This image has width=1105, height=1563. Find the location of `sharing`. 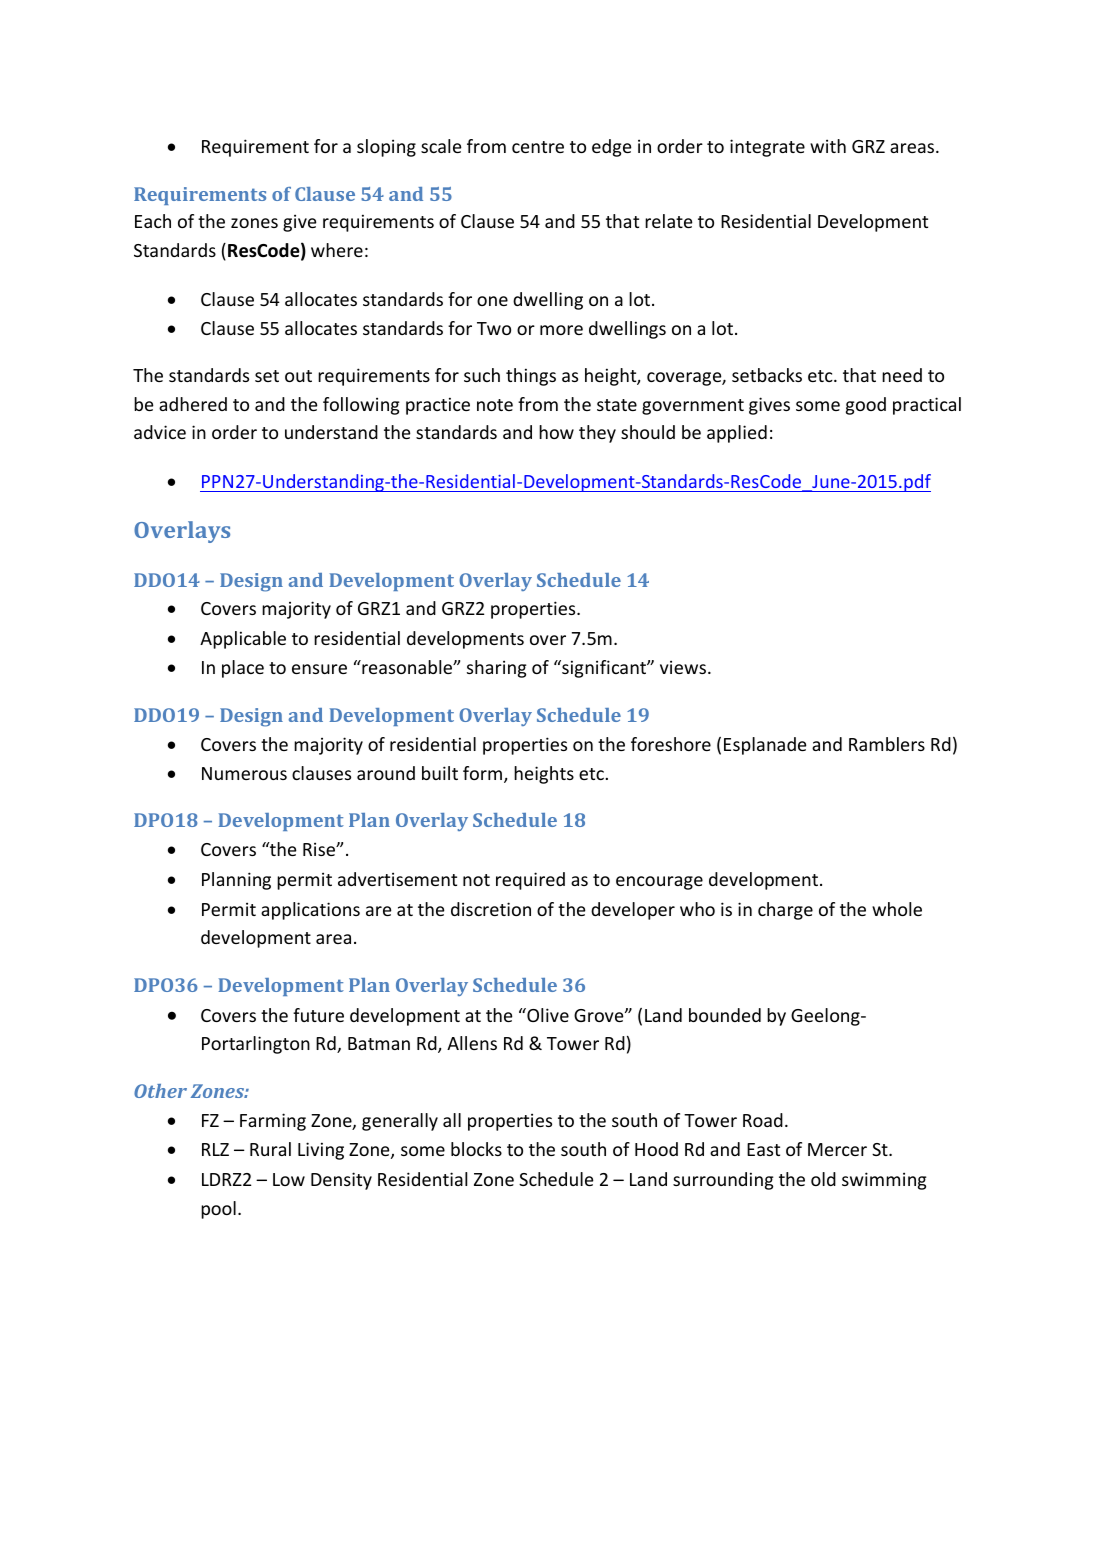

sharing is located at coordinates (497, 669).
